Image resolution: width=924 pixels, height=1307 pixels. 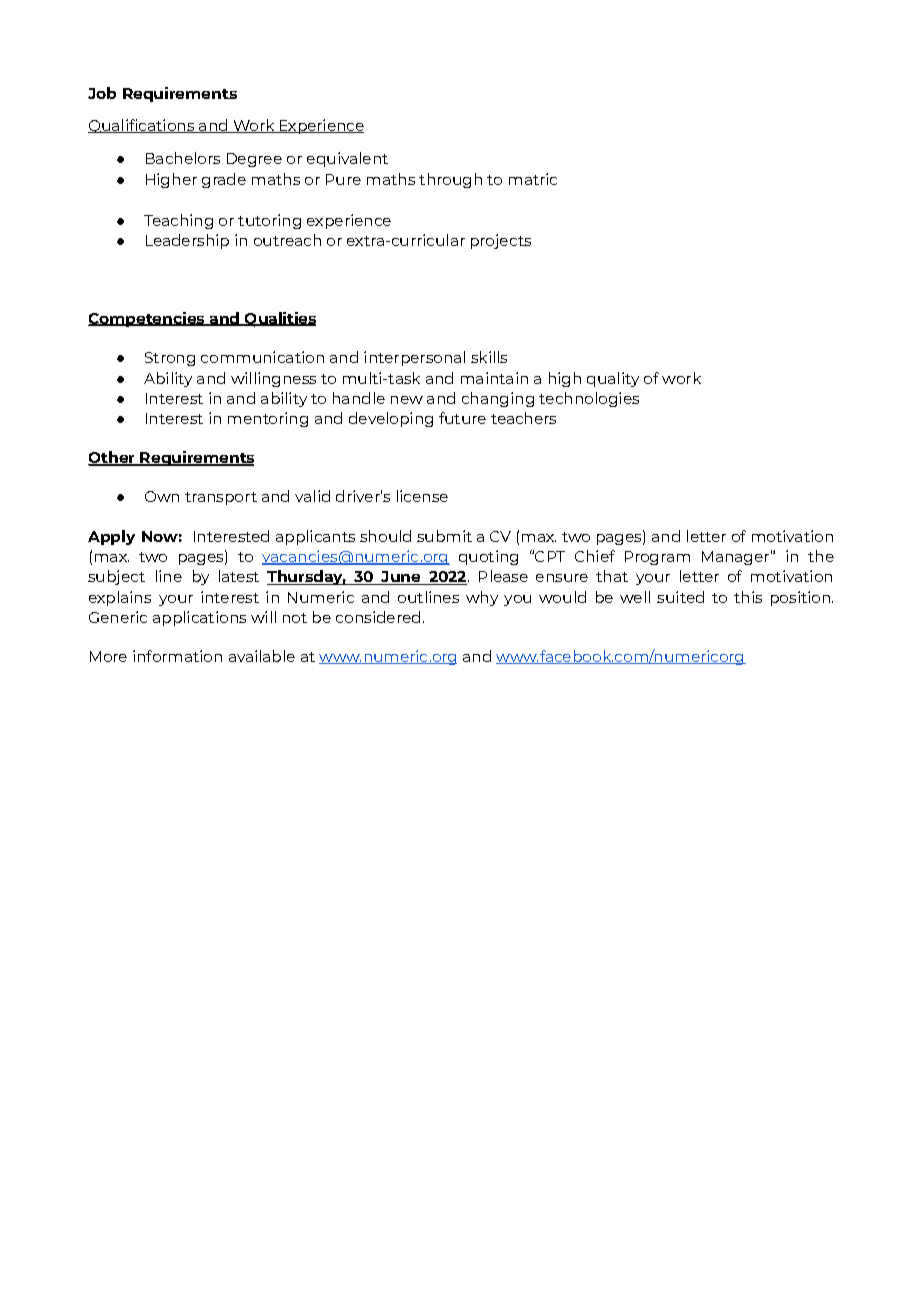 What do you see at coordinates (450, 180) in the document?
I see `through` at bounding box center [450, 180].
